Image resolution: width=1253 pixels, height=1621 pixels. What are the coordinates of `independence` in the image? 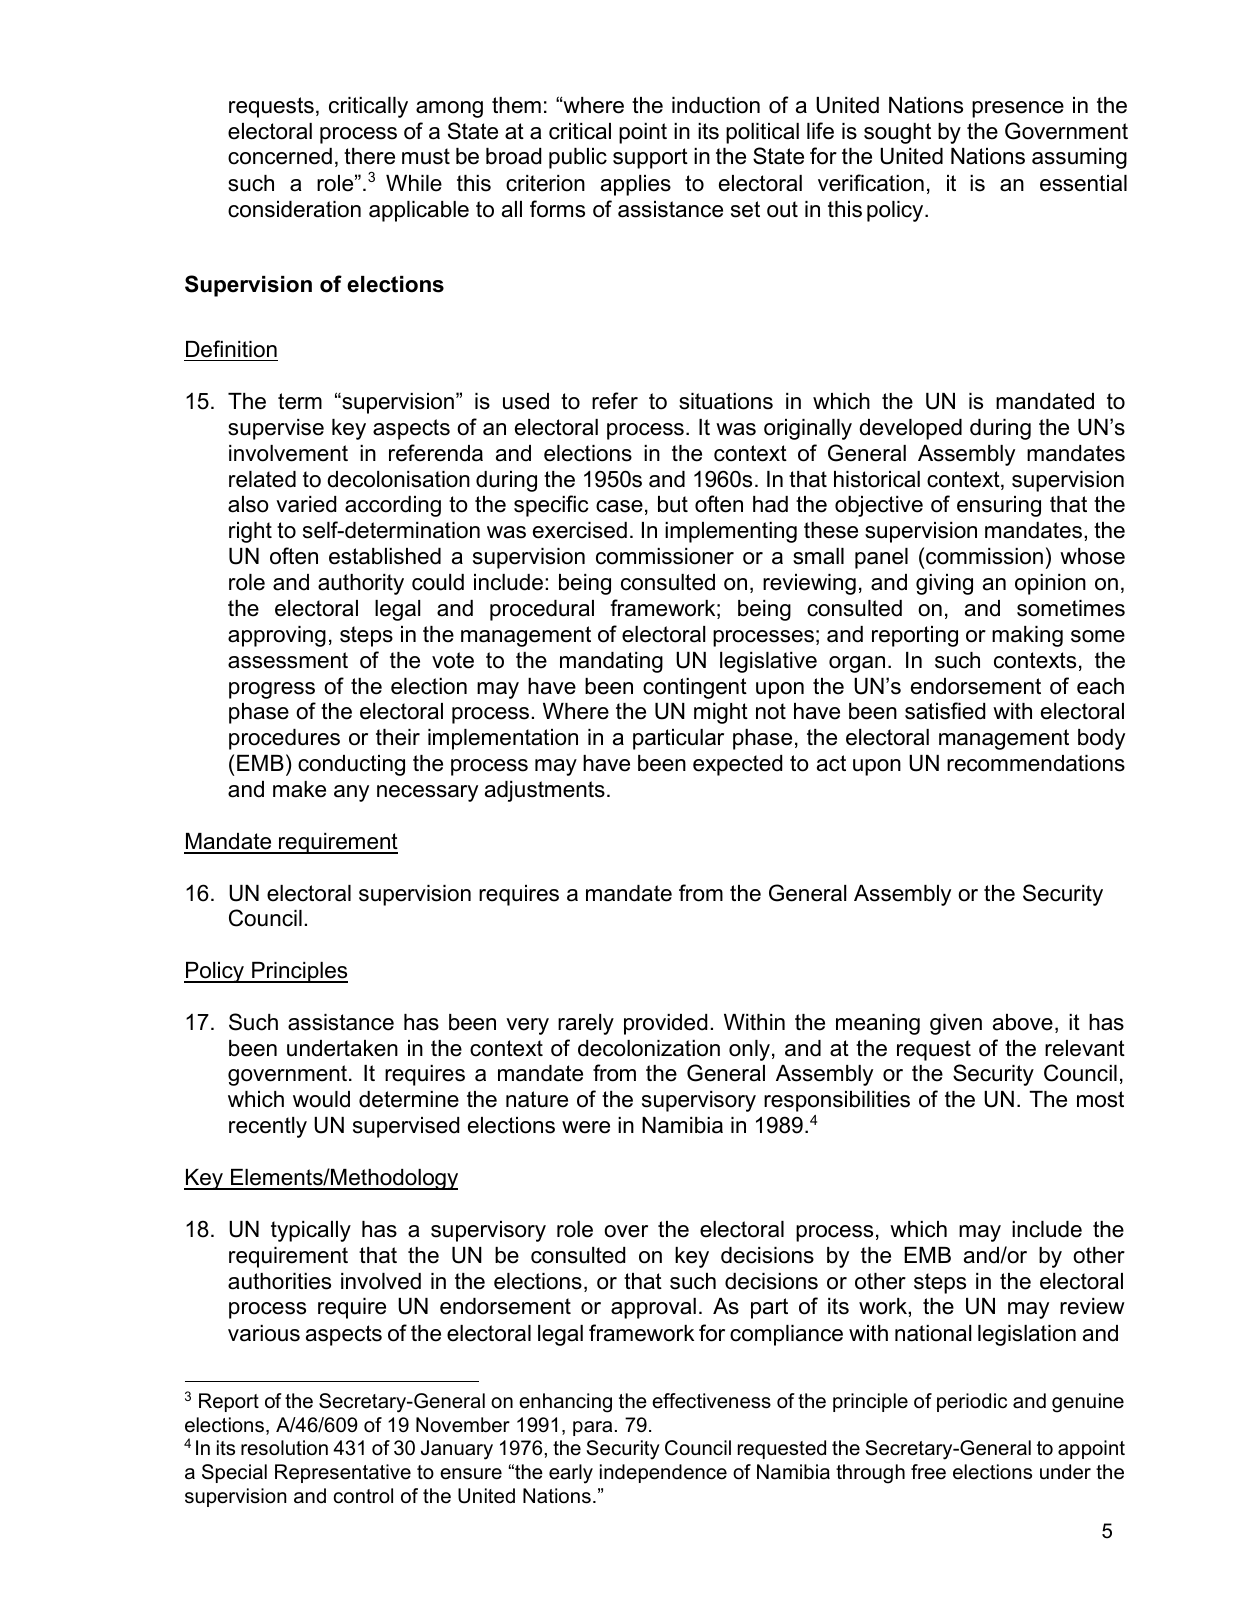 It's located at (663, 1473).
